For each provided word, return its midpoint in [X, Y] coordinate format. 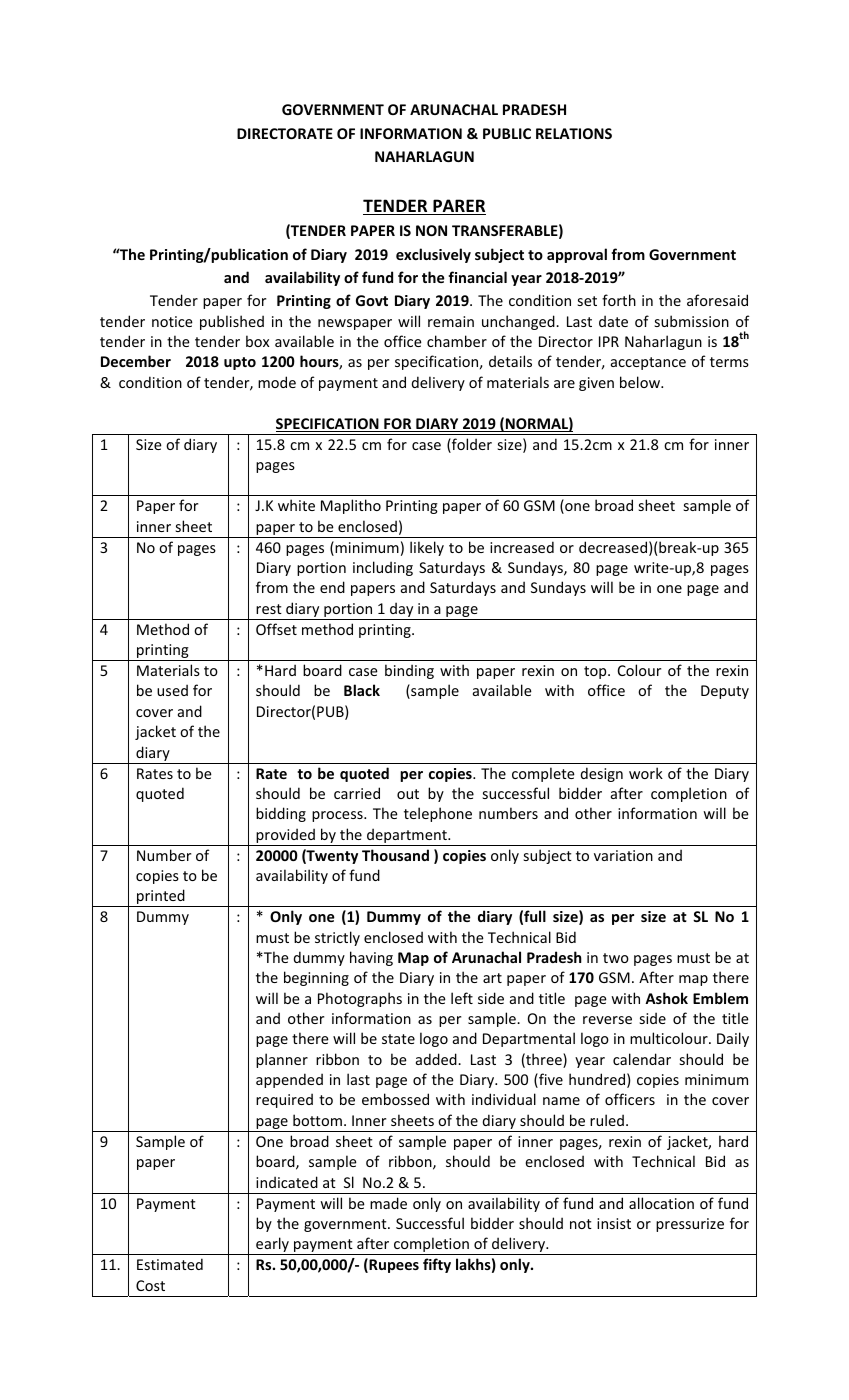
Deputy [725, 692]
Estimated [170, 1264]
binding [409, 671]
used [172, 690]
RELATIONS [574, 133]
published [232, 322]
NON [431, 230]
